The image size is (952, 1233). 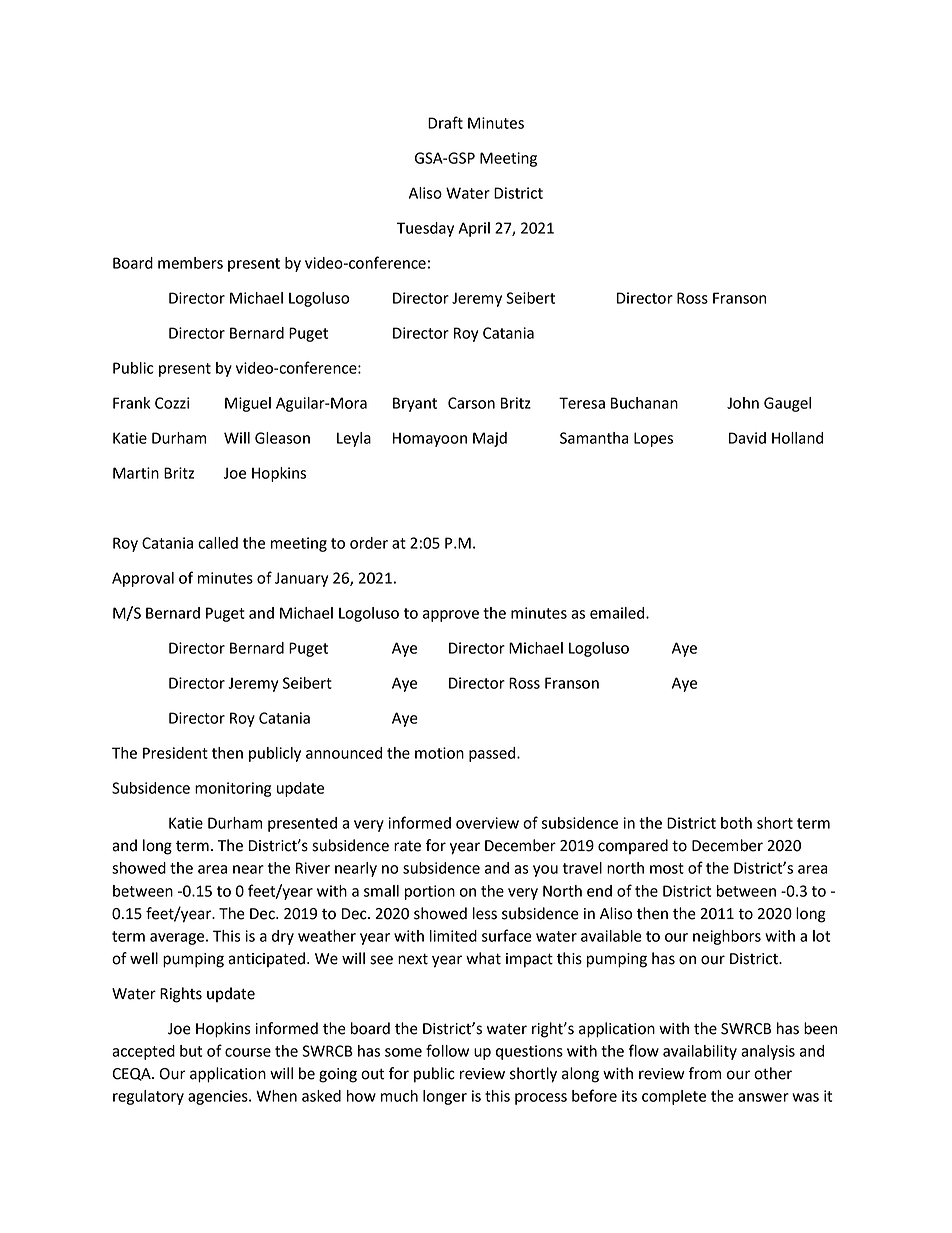 What do you see at coordinates (743, 403) in the image?
I see `John` at bounding box center [743, 403].
